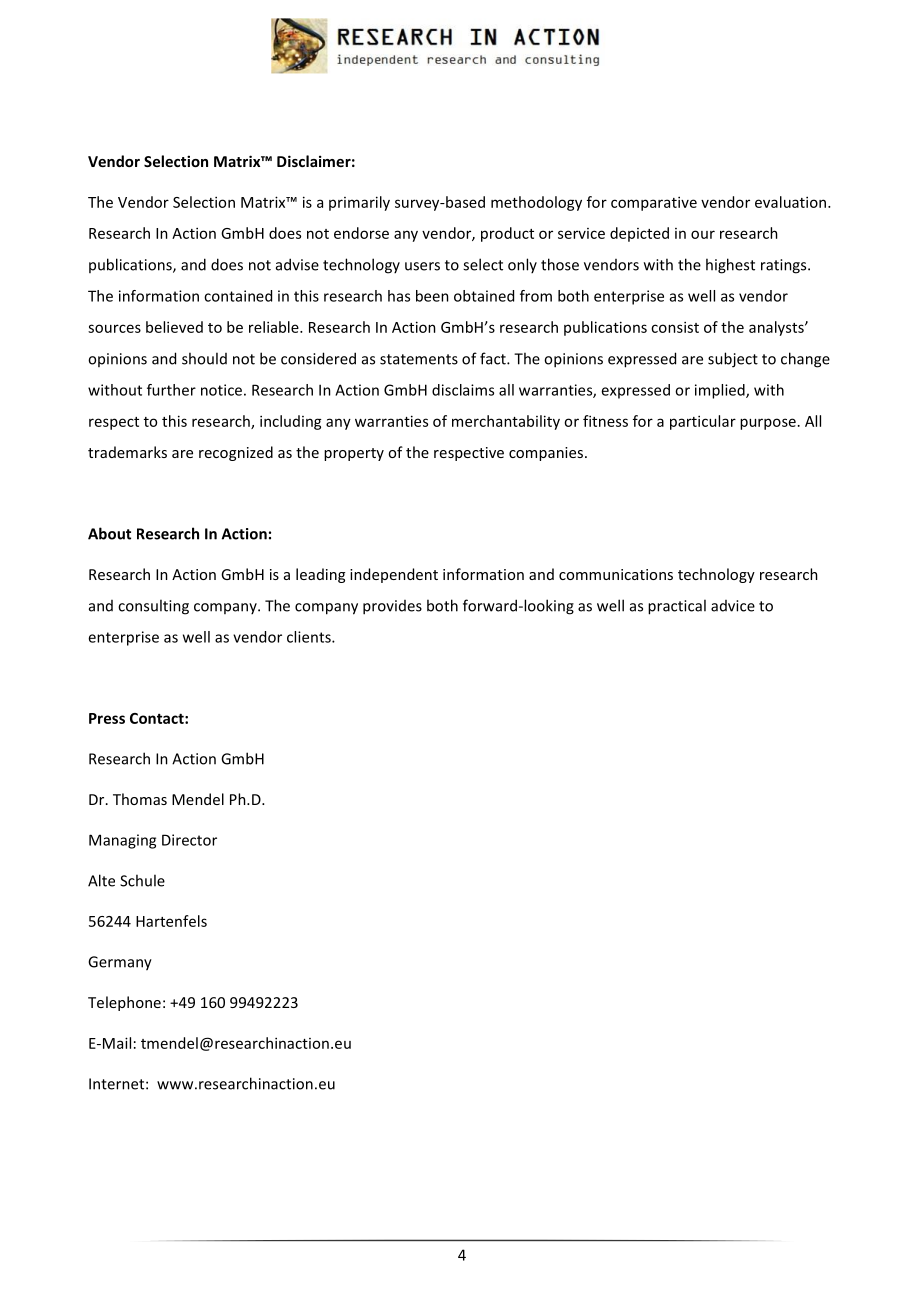 This screenshot has height=1308, width=924. What do you see at coordinates (153, 607) in the screenshot?
I see `consulting` at bounding box center [153, 607].
